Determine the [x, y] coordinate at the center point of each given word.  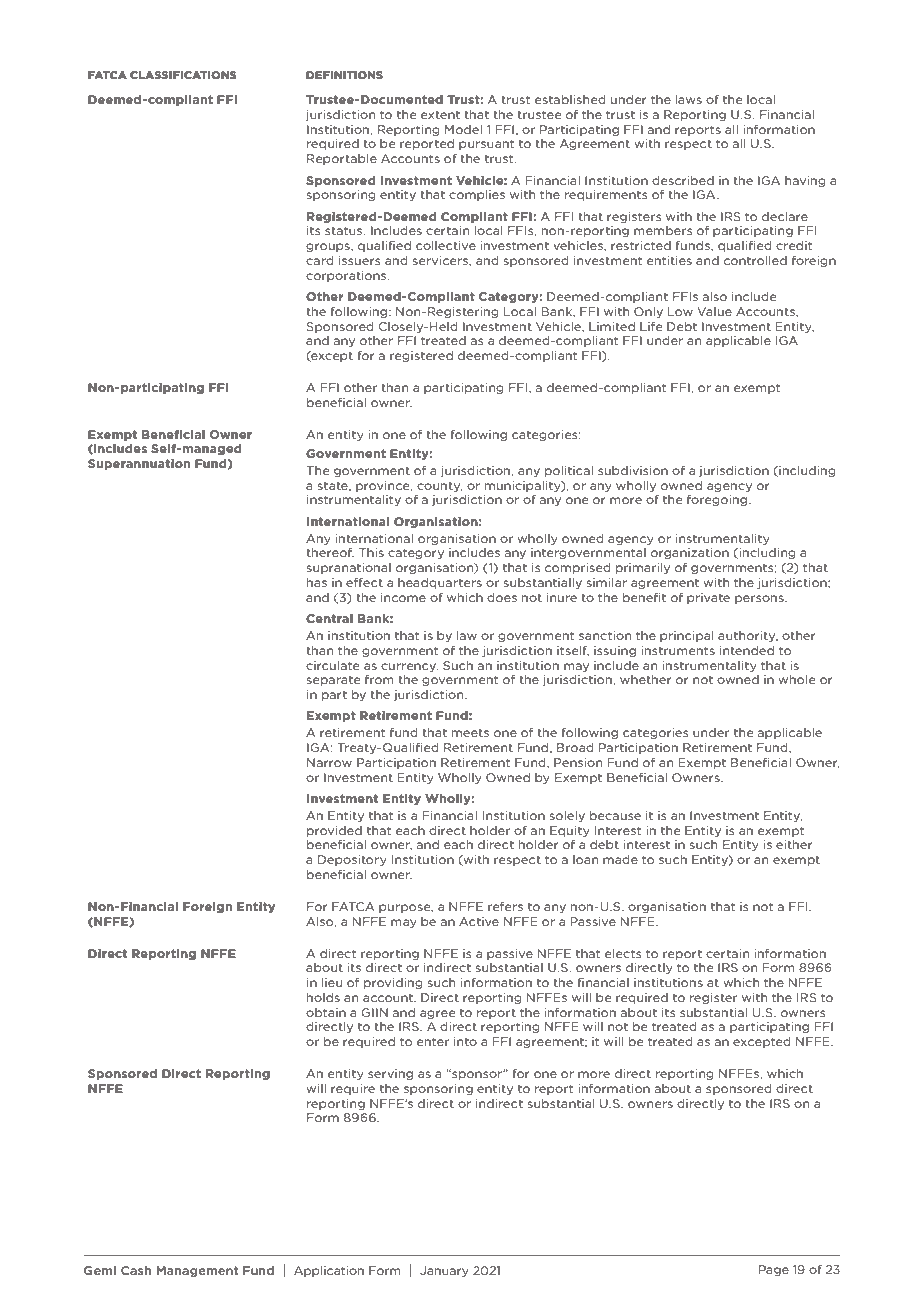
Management [197, 1271]
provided [334, 831]
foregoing [718, 500]
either [794, 844]
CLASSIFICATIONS [183, 75]
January [444, 1271]
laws [688, 99]
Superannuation [139, 464]
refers [505, 906]
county [439, 486]
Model [463, 129]
